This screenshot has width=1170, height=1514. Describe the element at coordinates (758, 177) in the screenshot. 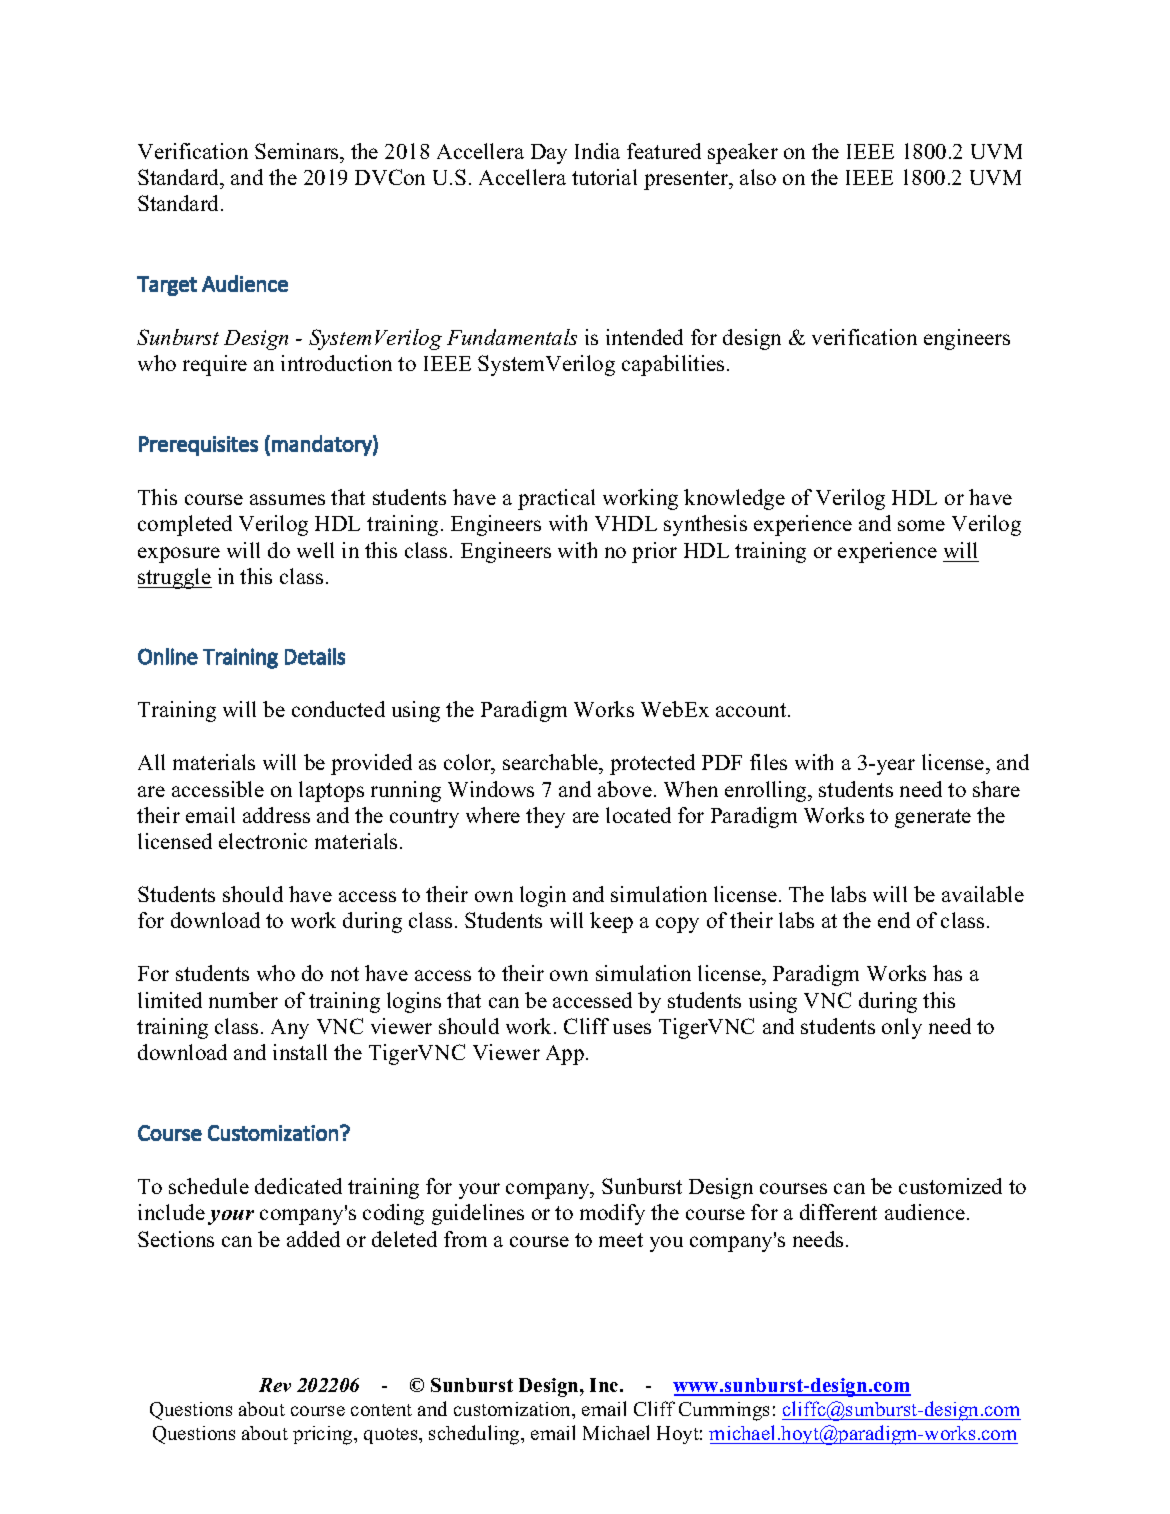

I see `also` at that location.
